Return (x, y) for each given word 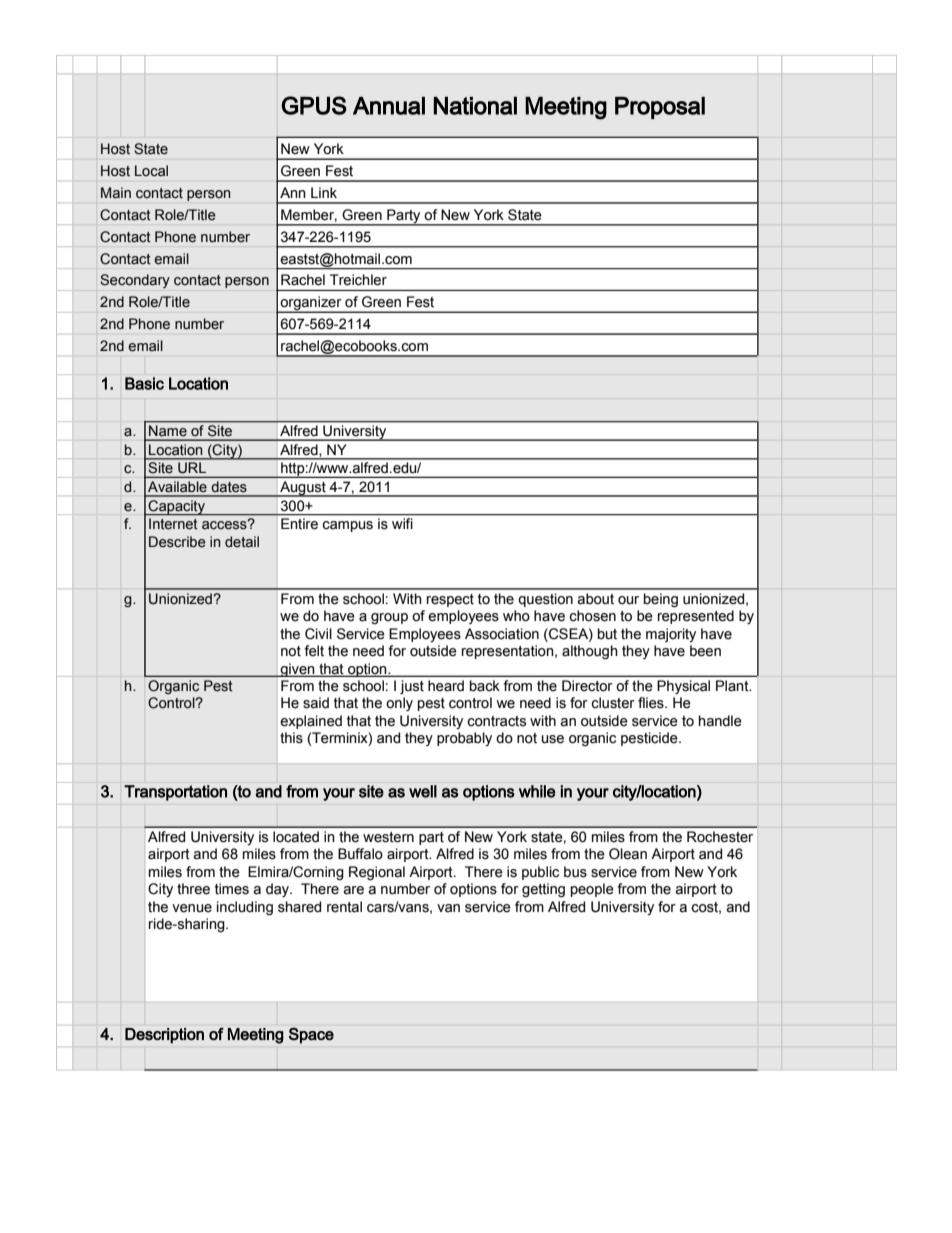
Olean (628, 854)
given (297, 670)
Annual (389, 106)
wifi (402, 523)
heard (446, 686)
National (475, 106)
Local (151, 171)
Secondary (135, 281)
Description (164, 1035)
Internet (173, 523)
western (388, 837)
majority (671, 635)
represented (696, 617)
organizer (311, 304)
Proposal (660, 108)
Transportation (175, 793)
